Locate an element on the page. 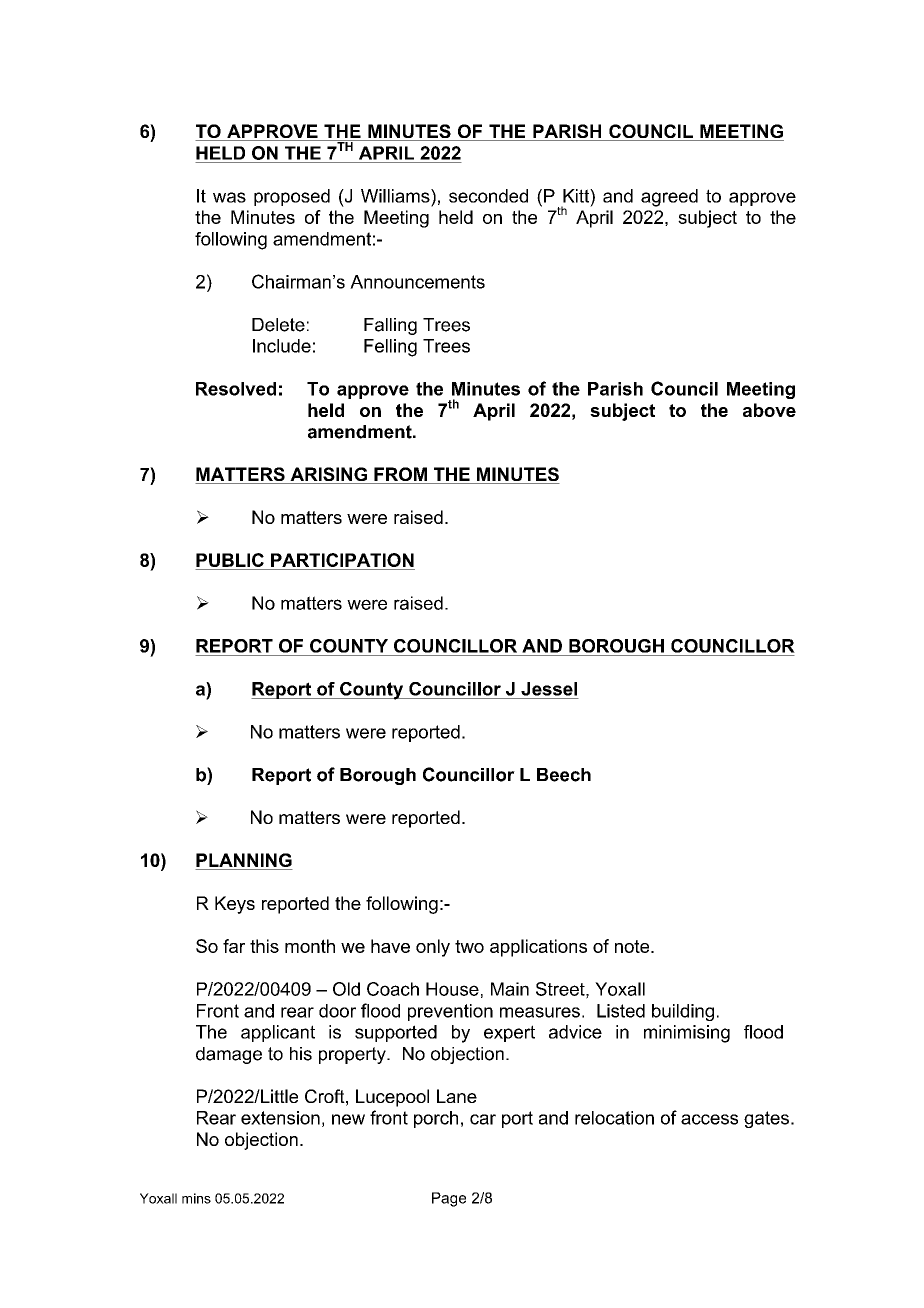 This image has height=1308, width=924. agreed is located at coordinates (669, 198).
